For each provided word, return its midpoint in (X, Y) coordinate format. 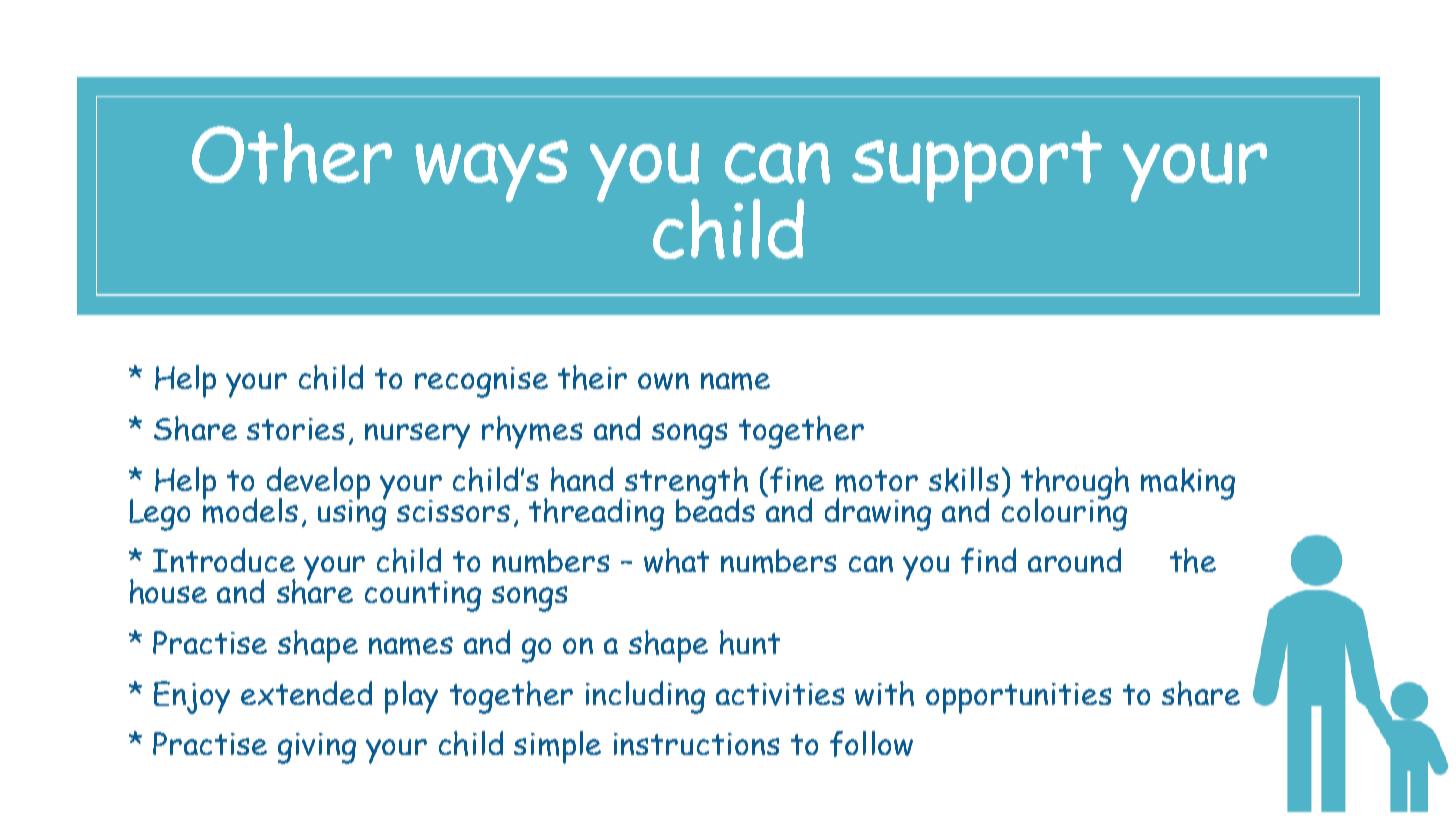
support (977, 166)
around (1074, 560)
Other (292, 153)
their (592, 377)
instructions (696, 744)
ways (491, 171)
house (168, 591)
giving (317, 748)
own (663, 381)
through (1075, 484)
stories (295, 429)
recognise (481, 382)
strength (686, 484)
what (676, 560)
